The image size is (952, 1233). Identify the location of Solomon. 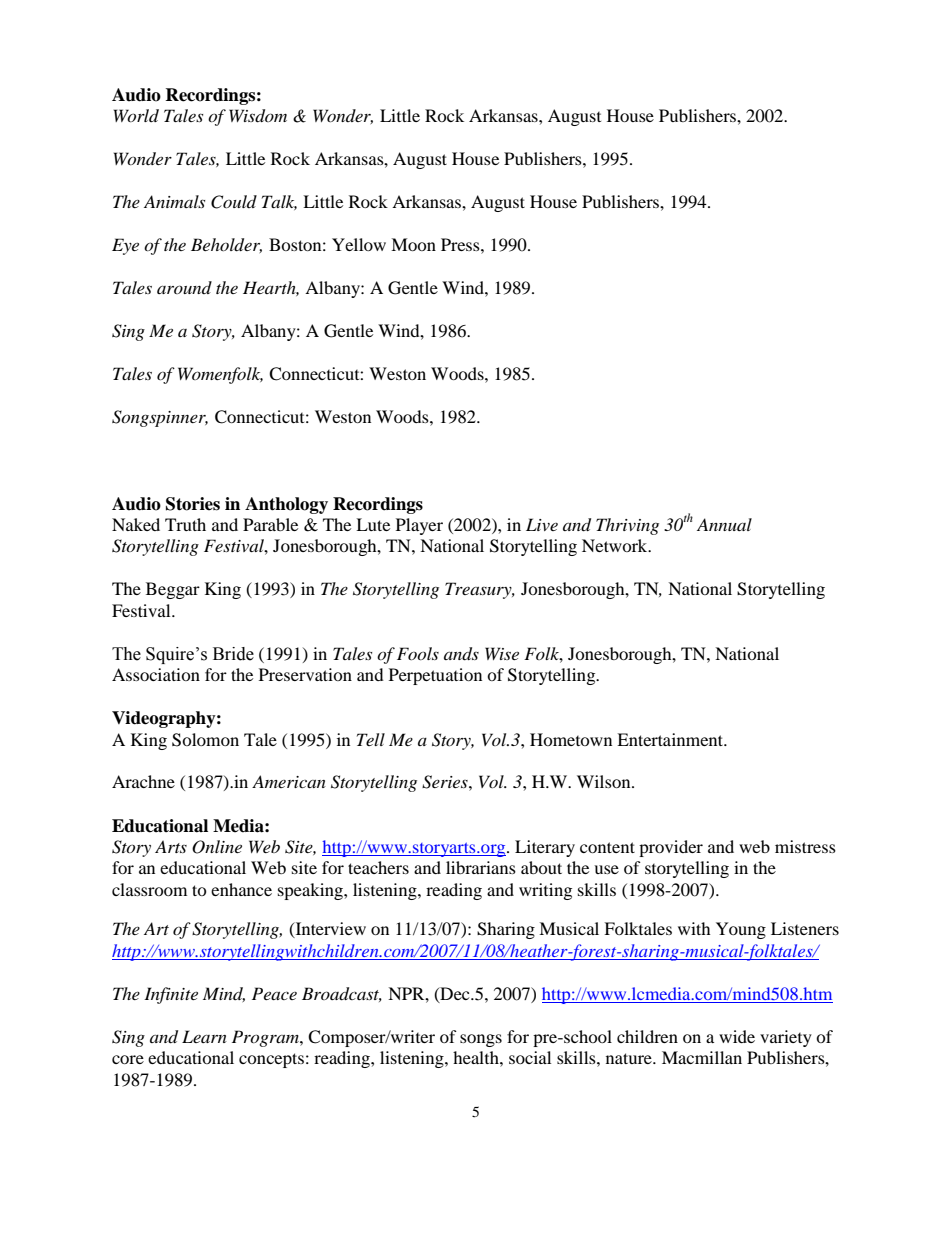
(205, 740).
